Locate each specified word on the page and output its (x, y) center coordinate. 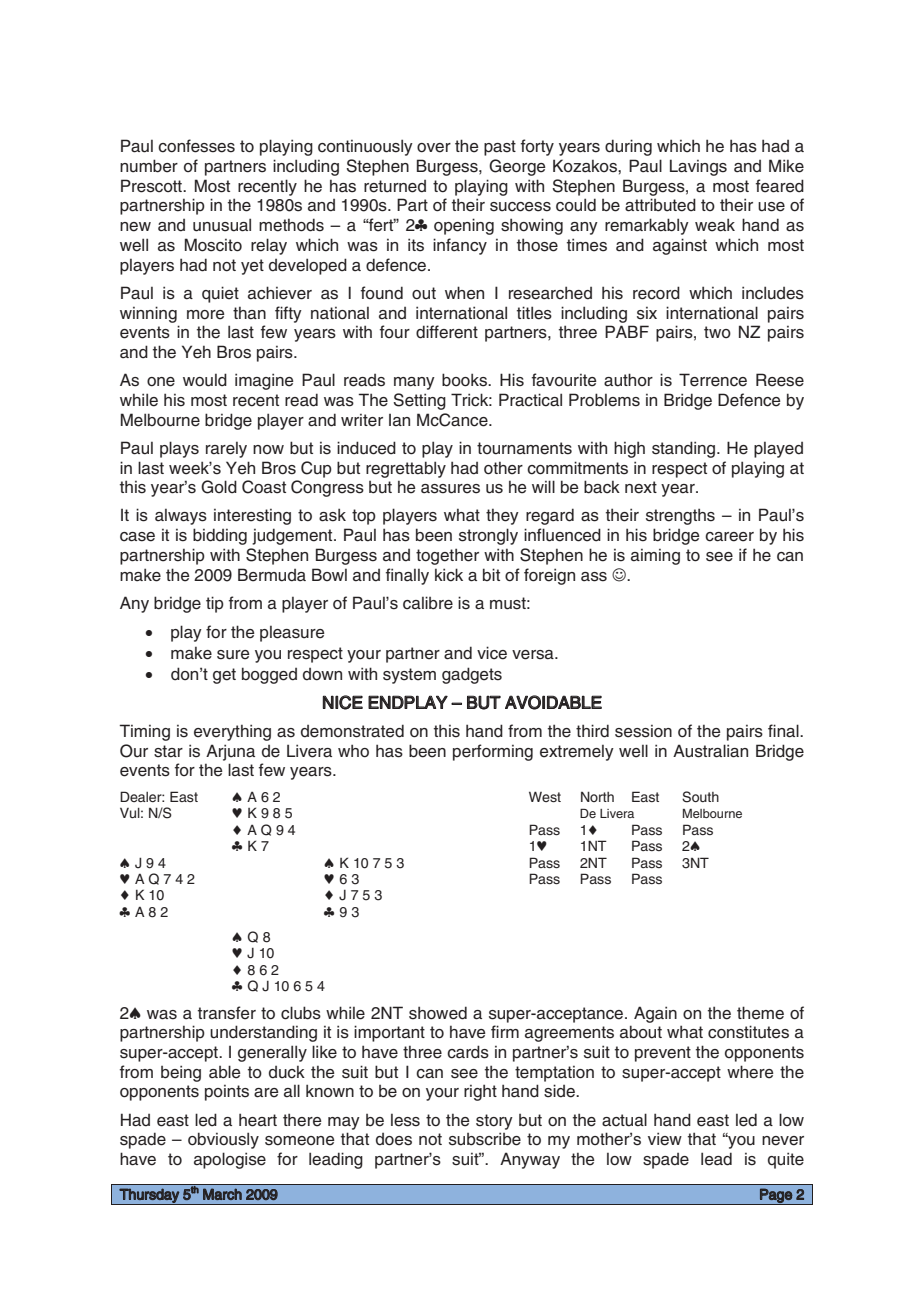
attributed (660, 205)
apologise (230, 1160)
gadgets (472, 675)
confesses (196, 146)
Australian (710, 751)
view (665, 1139)
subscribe (485, 1139)
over (434, 148)
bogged (269, 675)
